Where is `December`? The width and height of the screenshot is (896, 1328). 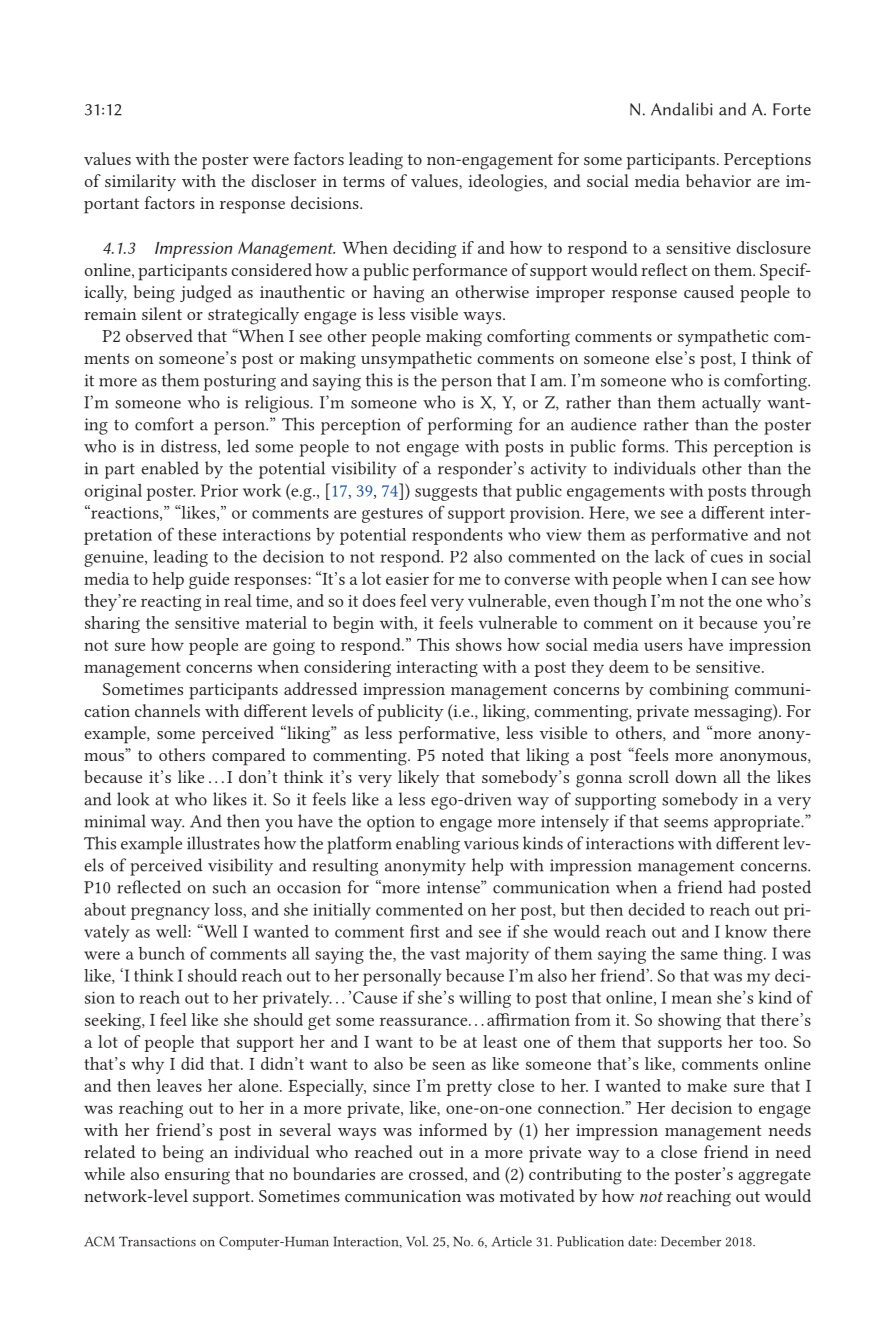
December is located at coordinates (691, 1241).
